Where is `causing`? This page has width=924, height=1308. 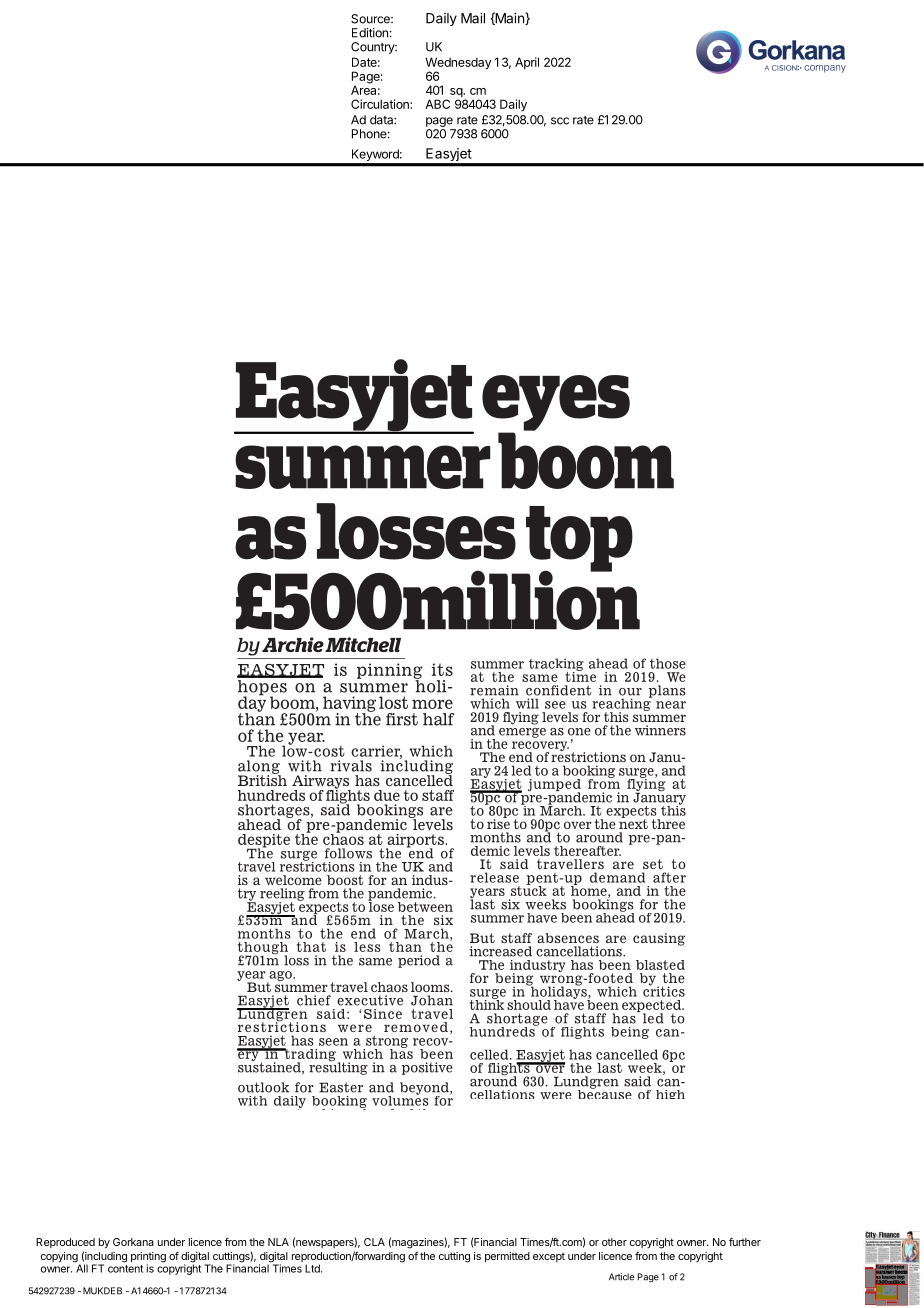
causing is located at coordinates (659, 939).
